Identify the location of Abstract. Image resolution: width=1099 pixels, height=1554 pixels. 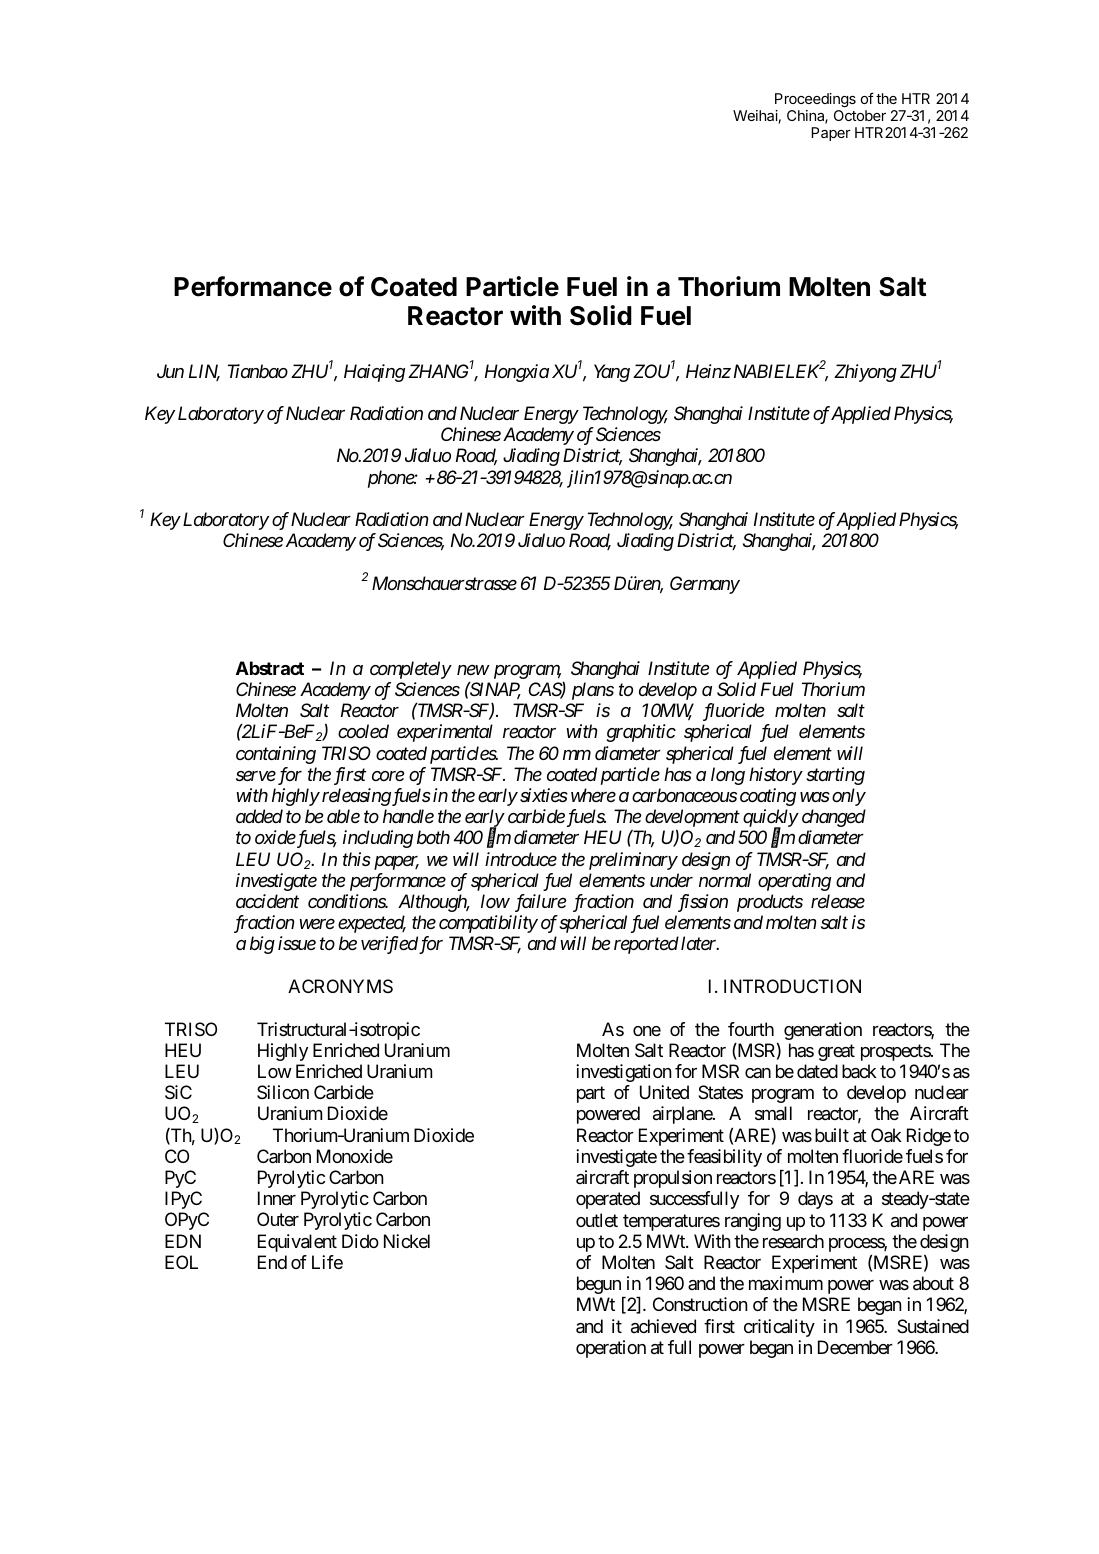
(270, 668).
